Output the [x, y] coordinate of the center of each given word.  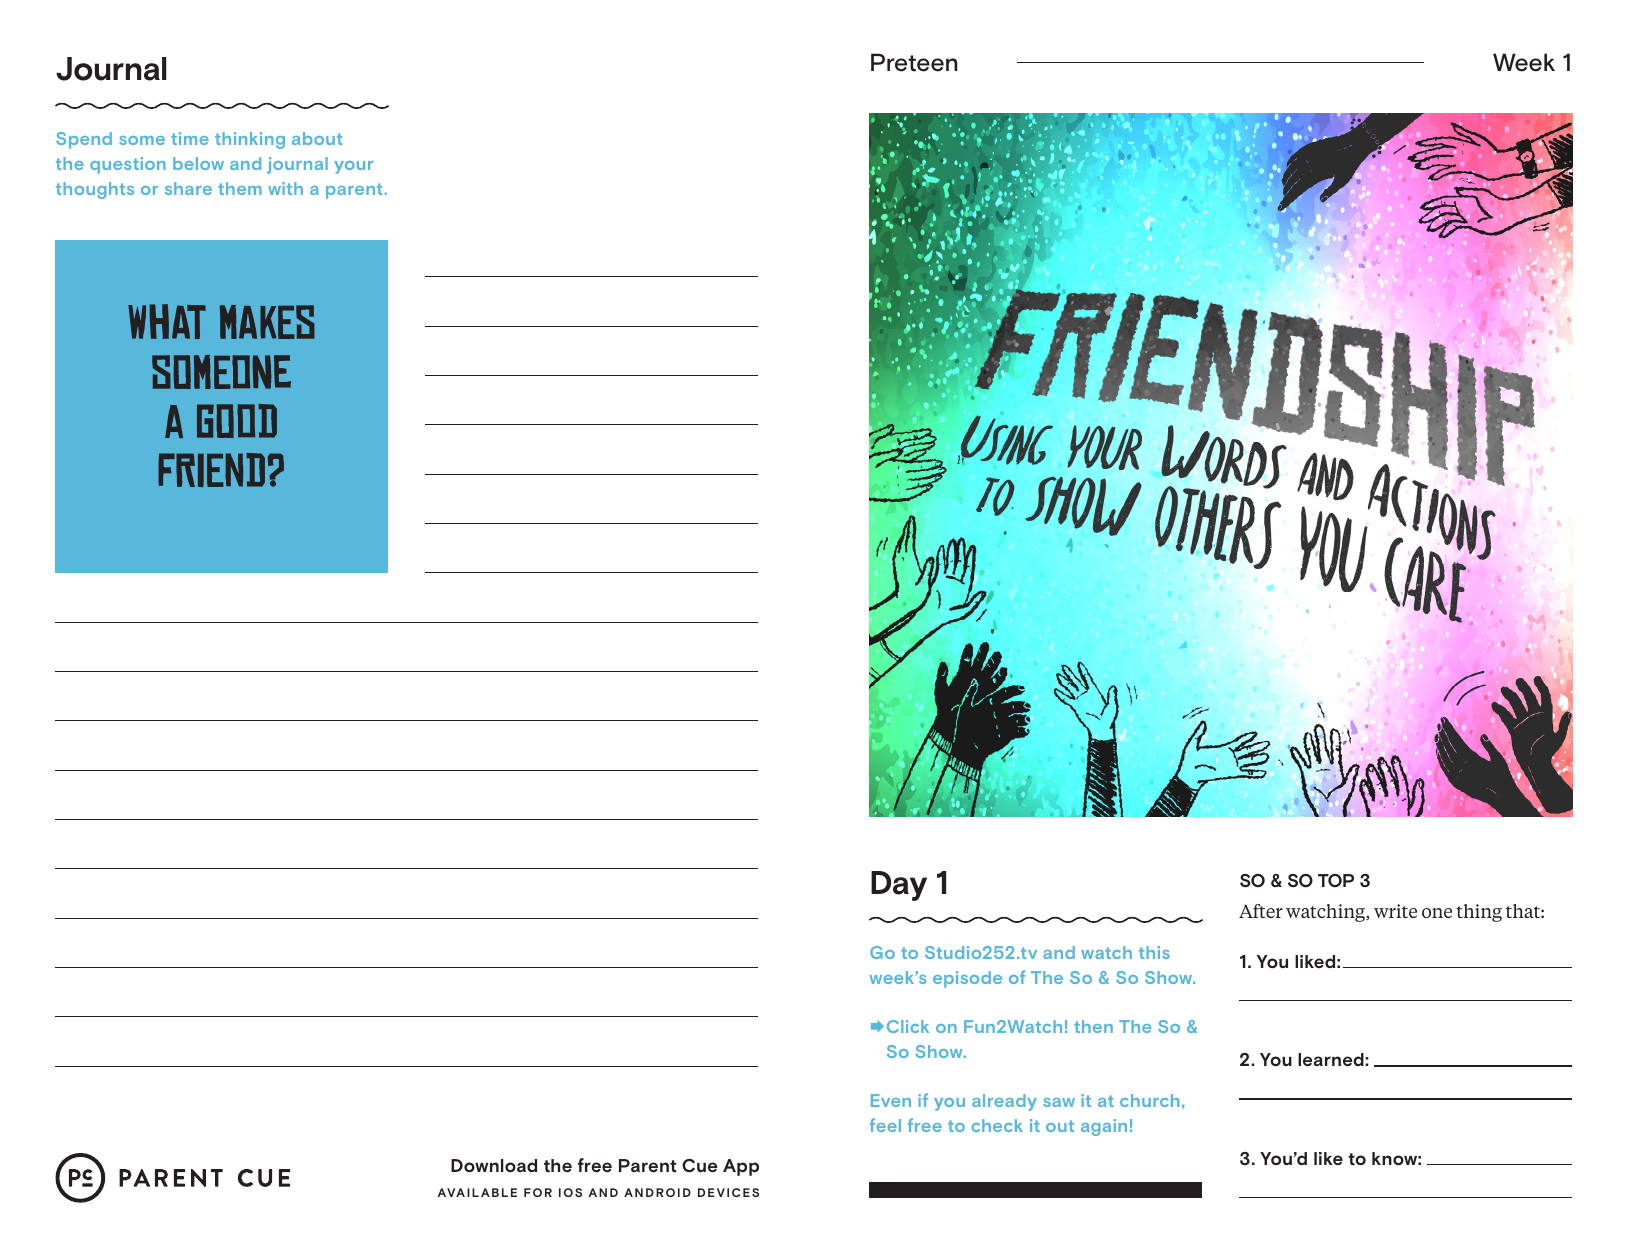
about [317, 138]
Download [494, 1166]
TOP [1336, 881]
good [237, 421]
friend [211, 470]
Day [899, 886]
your [353, 167]
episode [967, 979]
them [240, 188]
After [1261, 911]
